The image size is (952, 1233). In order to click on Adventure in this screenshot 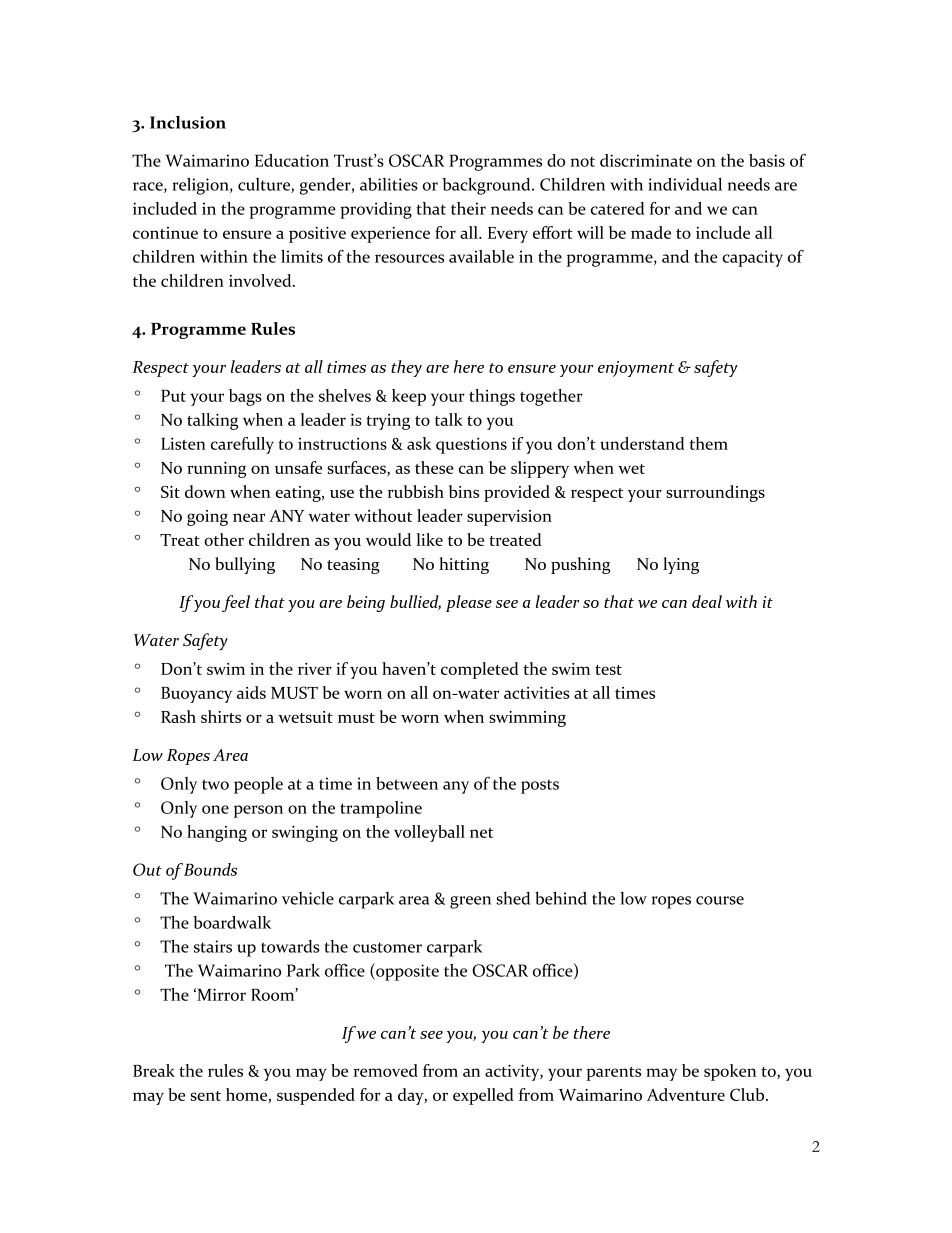, I will do `click(686, 1094)`.
